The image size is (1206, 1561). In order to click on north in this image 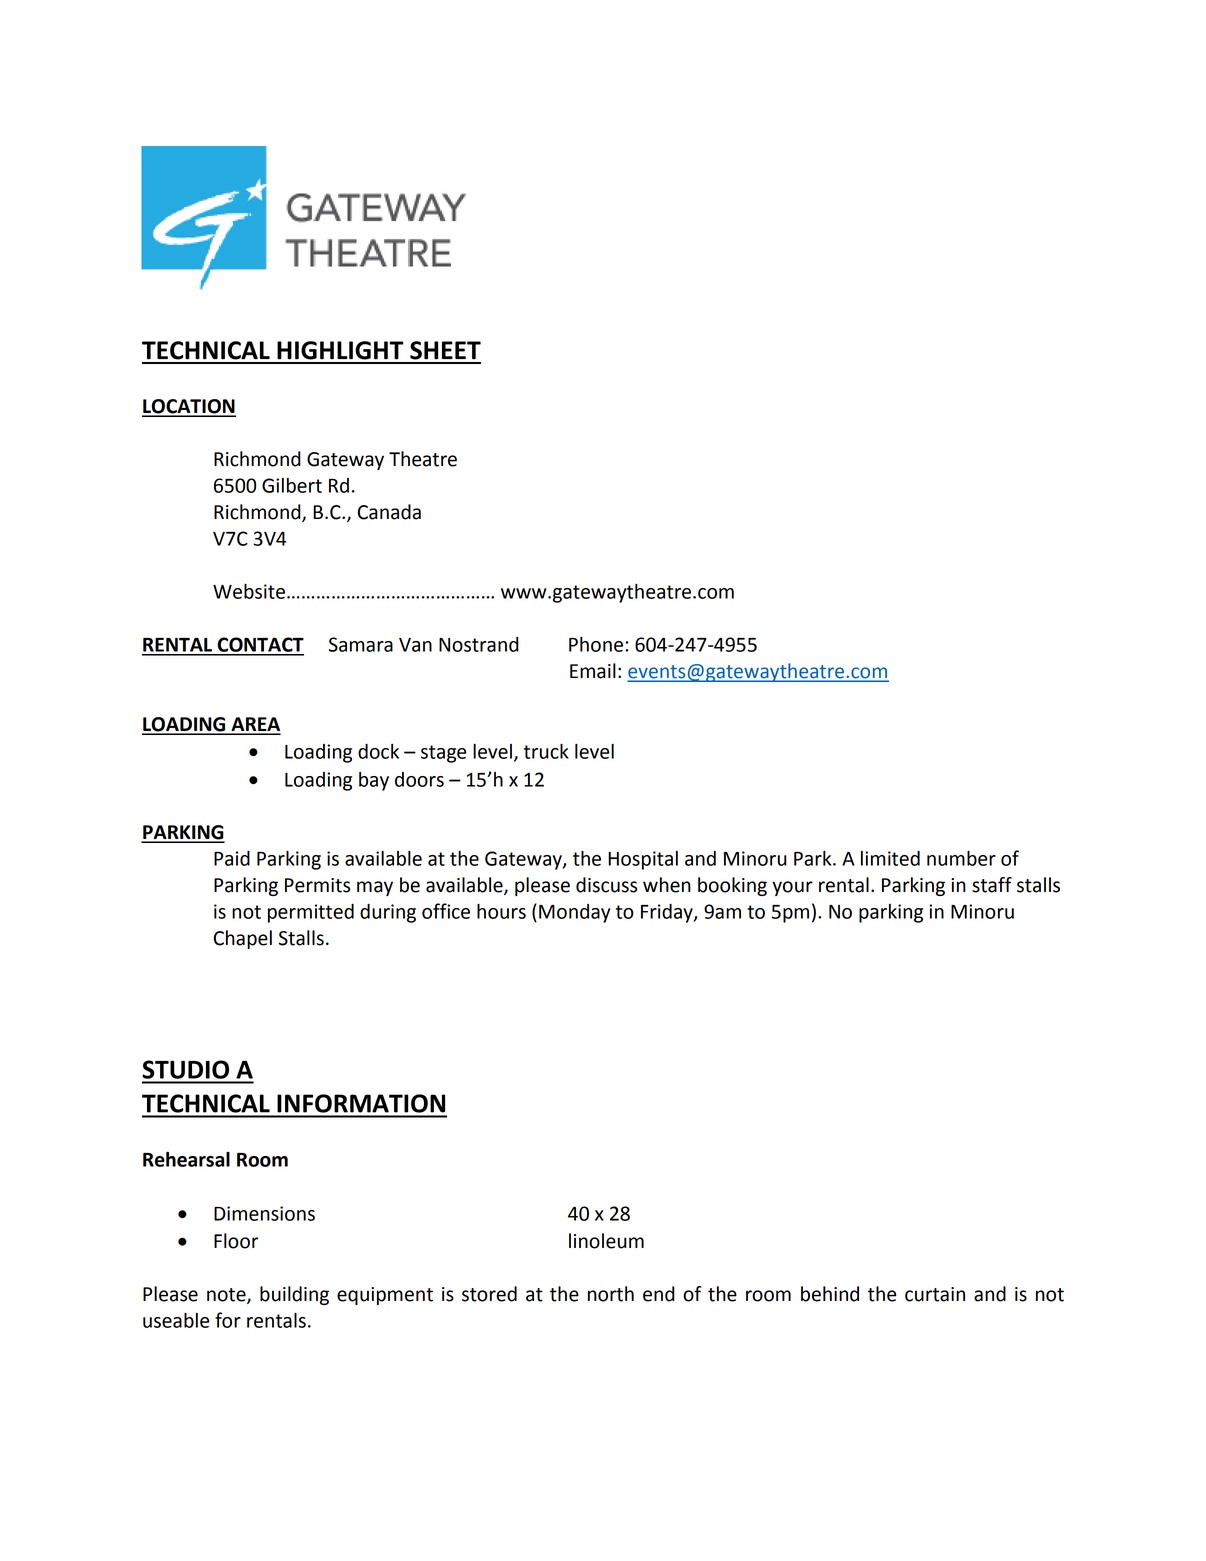, I will do `click(611, 1294)`.
